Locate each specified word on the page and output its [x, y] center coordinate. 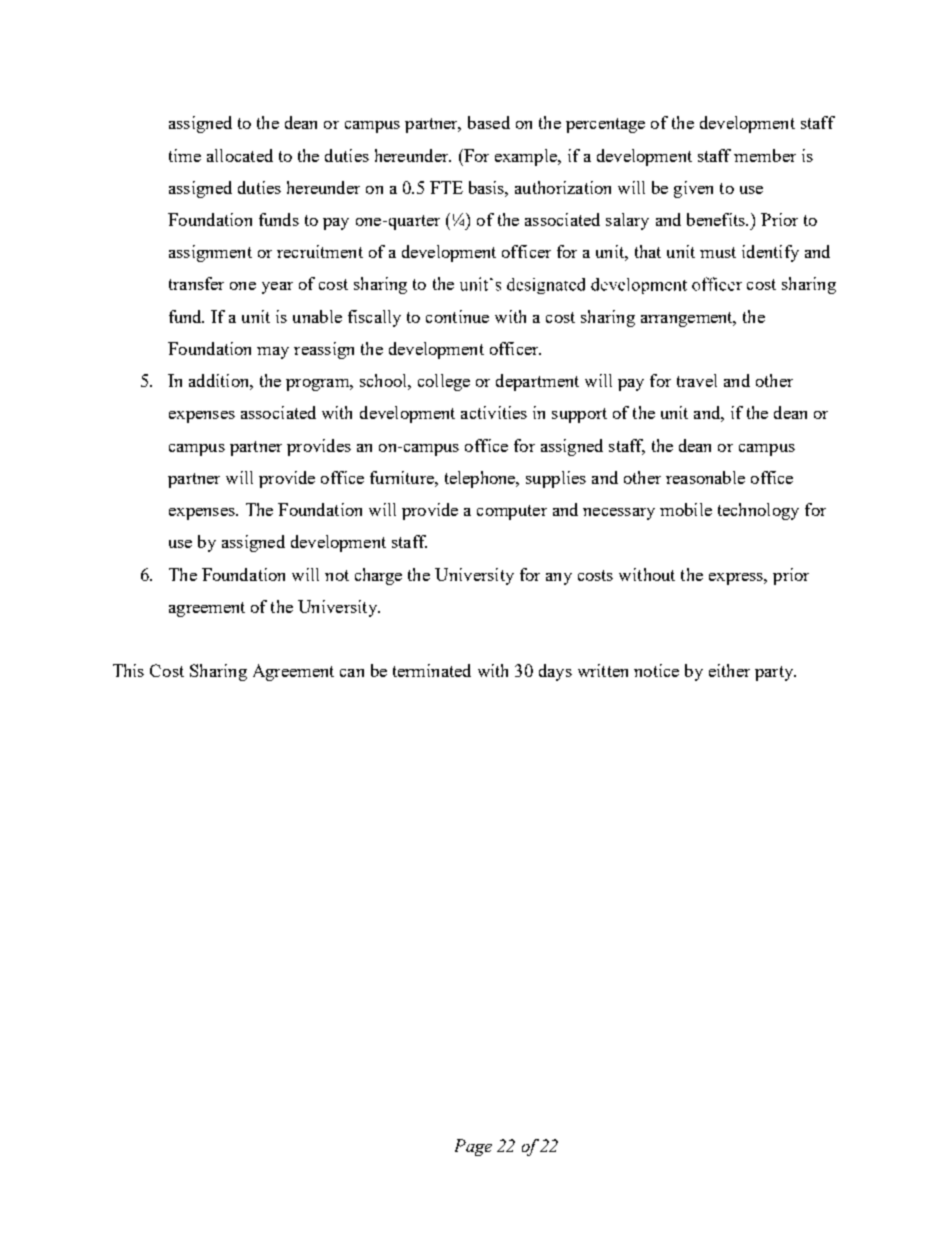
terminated [432, 670]
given [693, 189]
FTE [446, 187]
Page [473, 1147]
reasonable [705, 477]
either [729, 670]
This [128, 670]
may [273, 353]
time [185, 155]
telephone [481, 479]
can [352, 673]
